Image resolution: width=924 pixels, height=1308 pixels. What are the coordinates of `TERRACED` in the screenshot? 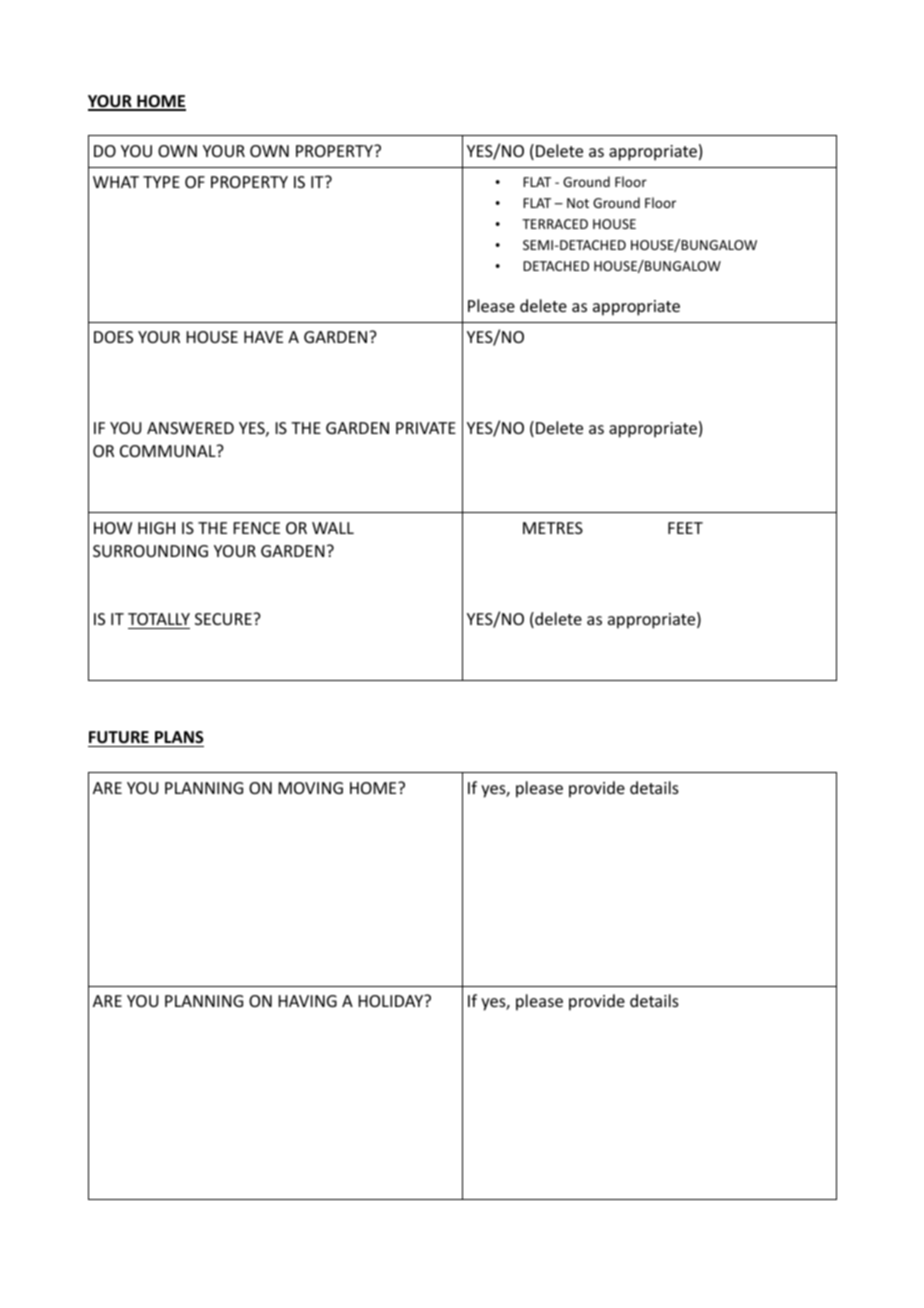 It's located at (555, 224).
